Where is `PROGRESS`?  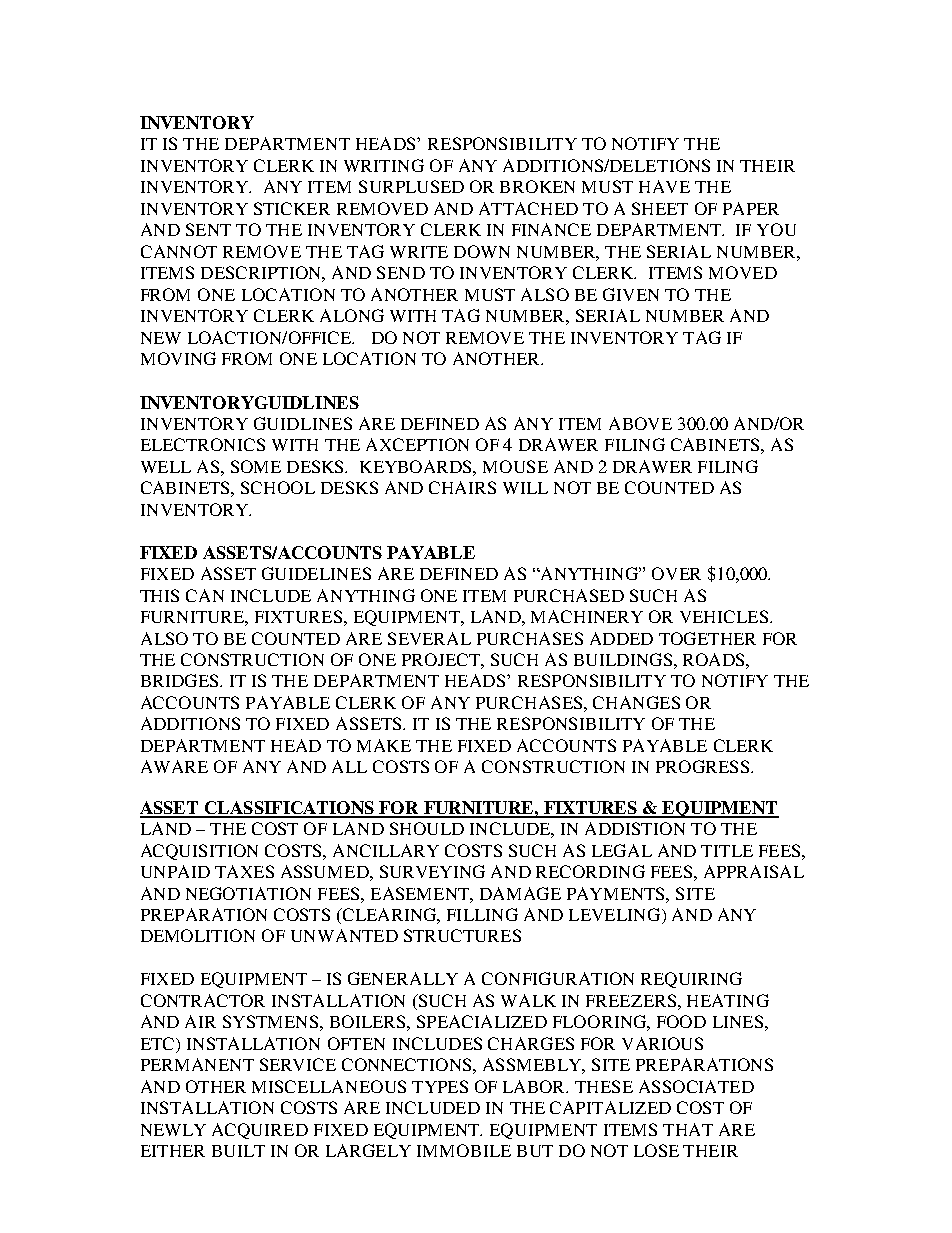
PROGRESS is located at coordinates (702, 766).
